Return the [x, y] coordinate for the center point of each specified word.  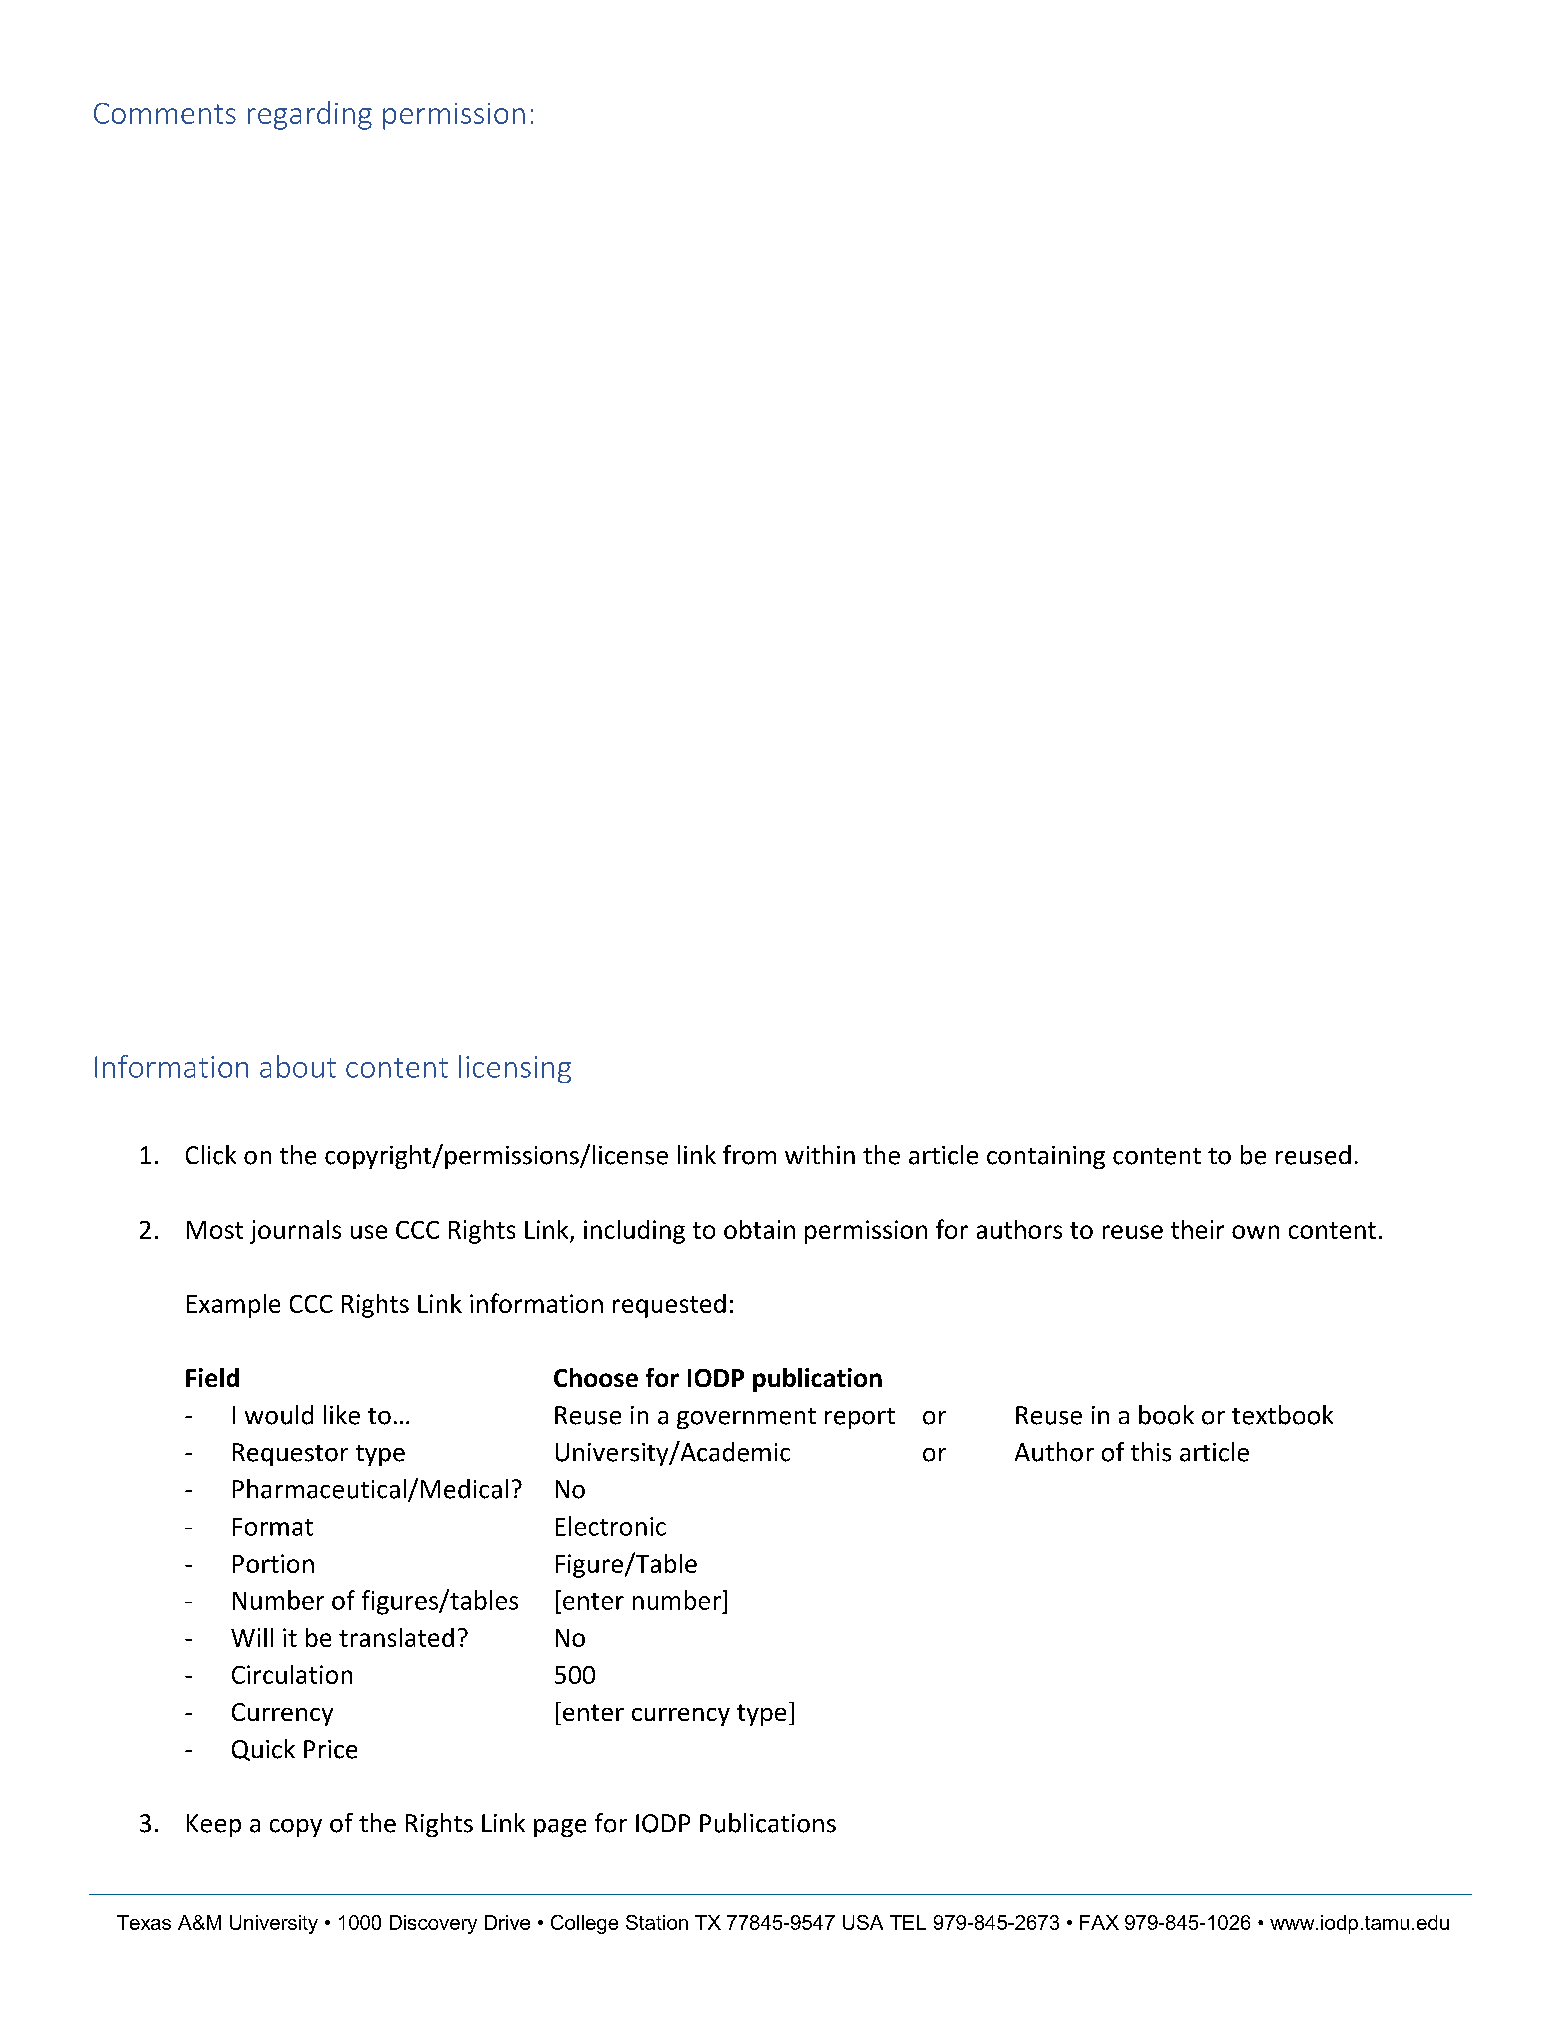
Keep [214, 1825]
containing [1046, 1157]
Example [233, 1306]
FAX [1099, 1922]
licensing [515, 1069]
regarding [310, 115]
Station [657, 1922]
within [820, 1154]
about [298, 1066]
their [1197, 1229]
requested [669, 1306]
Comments [165, 113]
